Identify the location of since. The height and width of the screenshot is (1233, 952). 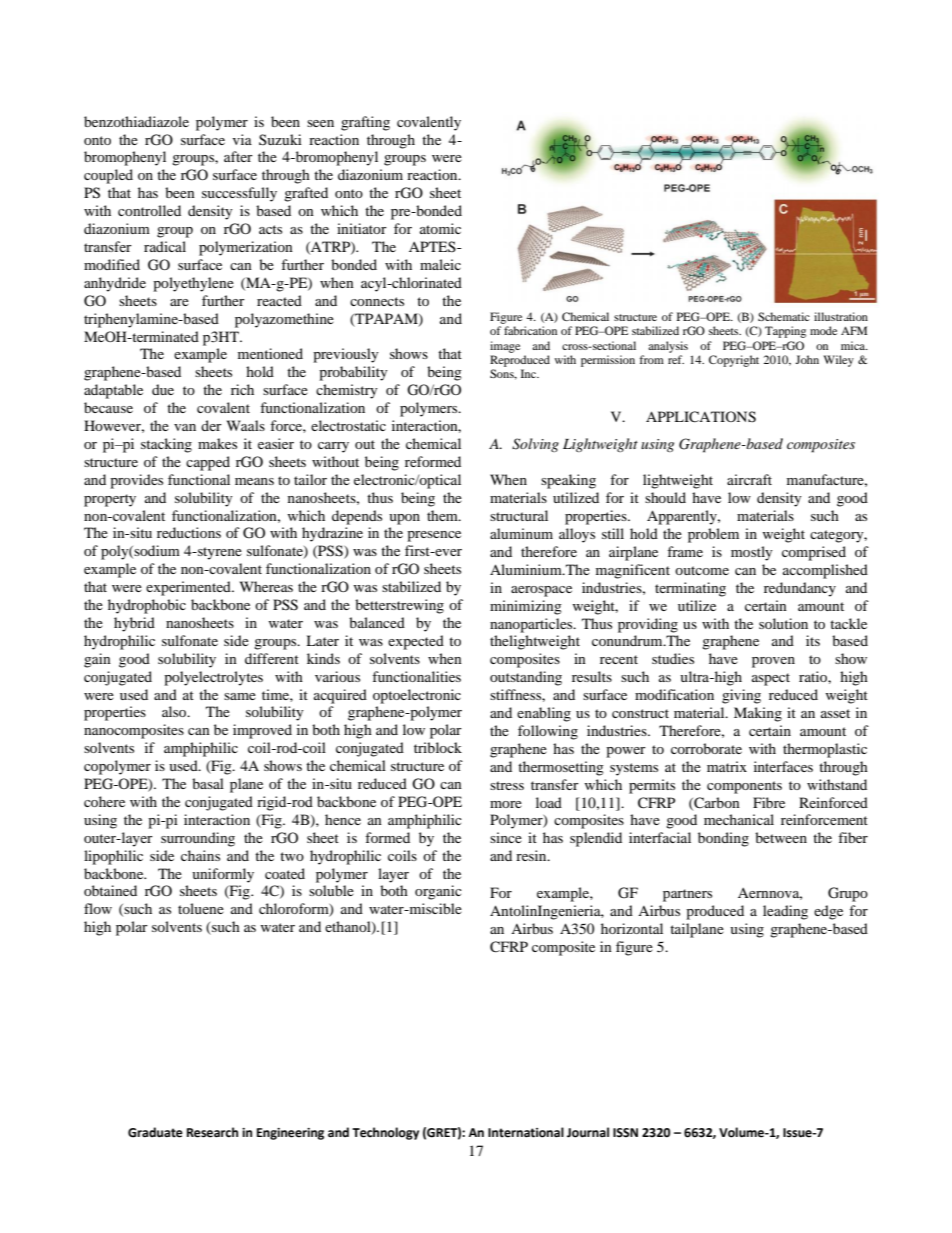
(506, 837).
